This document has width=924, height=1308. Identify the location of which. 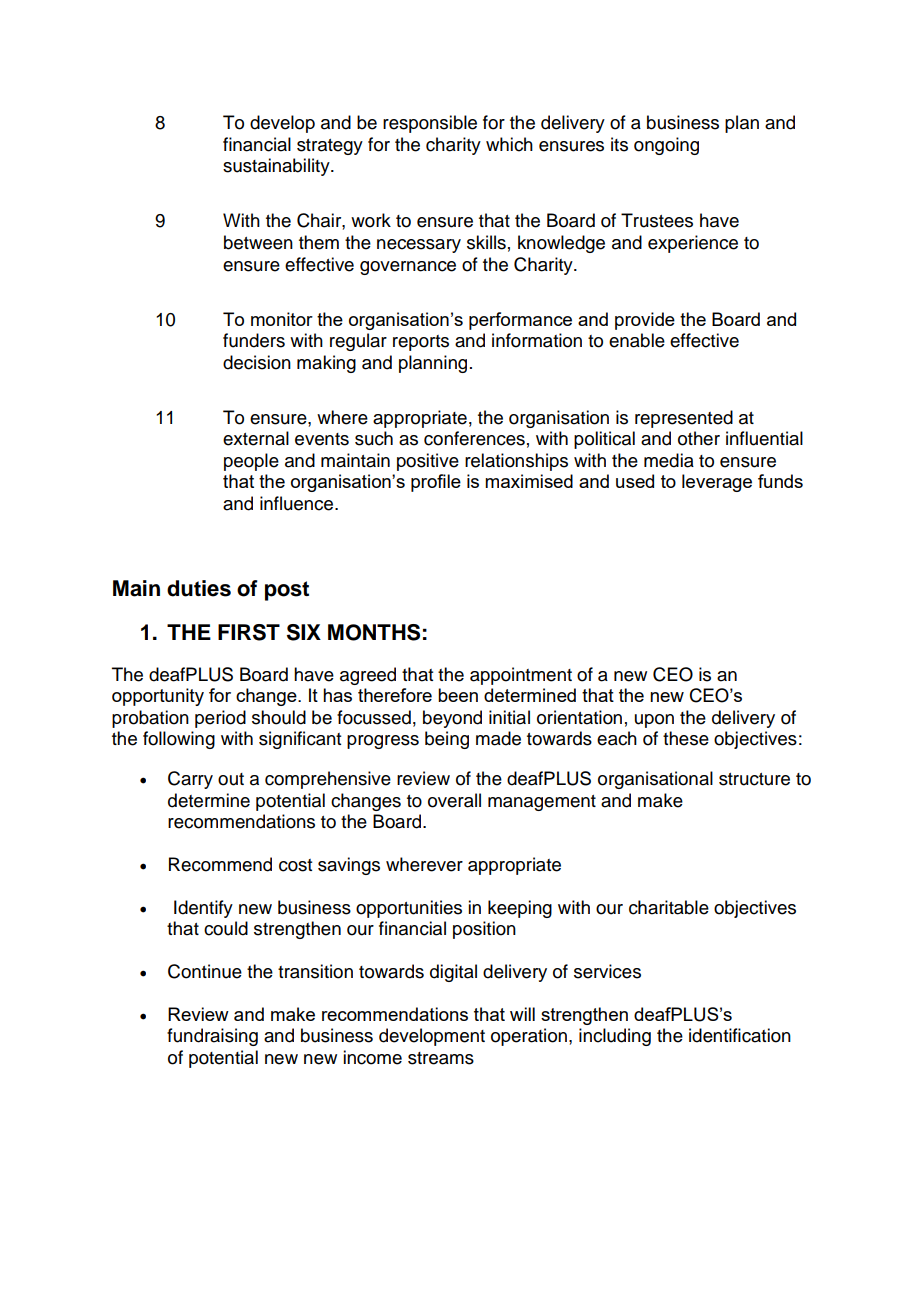
(509, 144).
